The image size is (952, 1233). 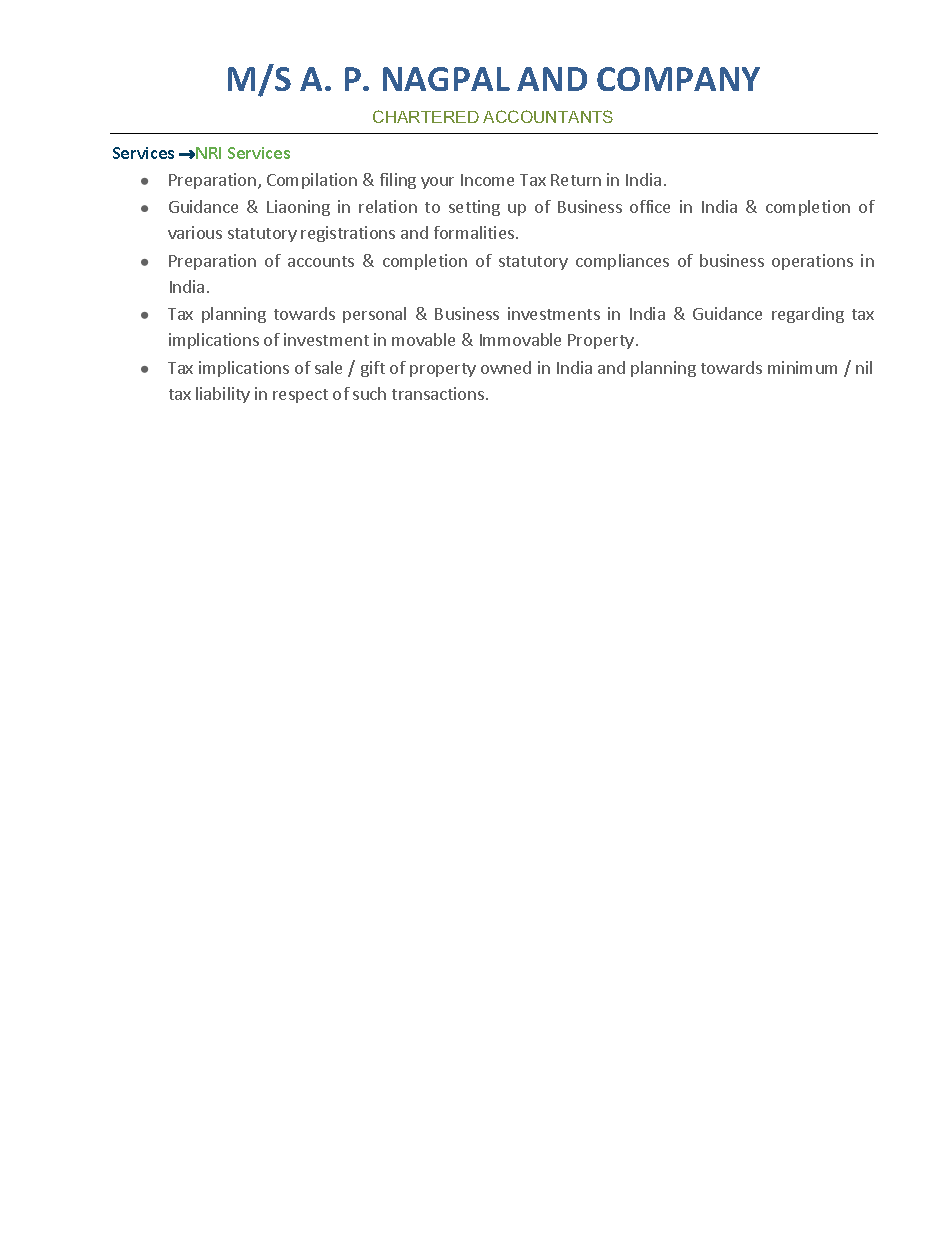 What do you see at coordinates (487, 180) in the image?
I see `Income` at bounding box center [487, 180].
